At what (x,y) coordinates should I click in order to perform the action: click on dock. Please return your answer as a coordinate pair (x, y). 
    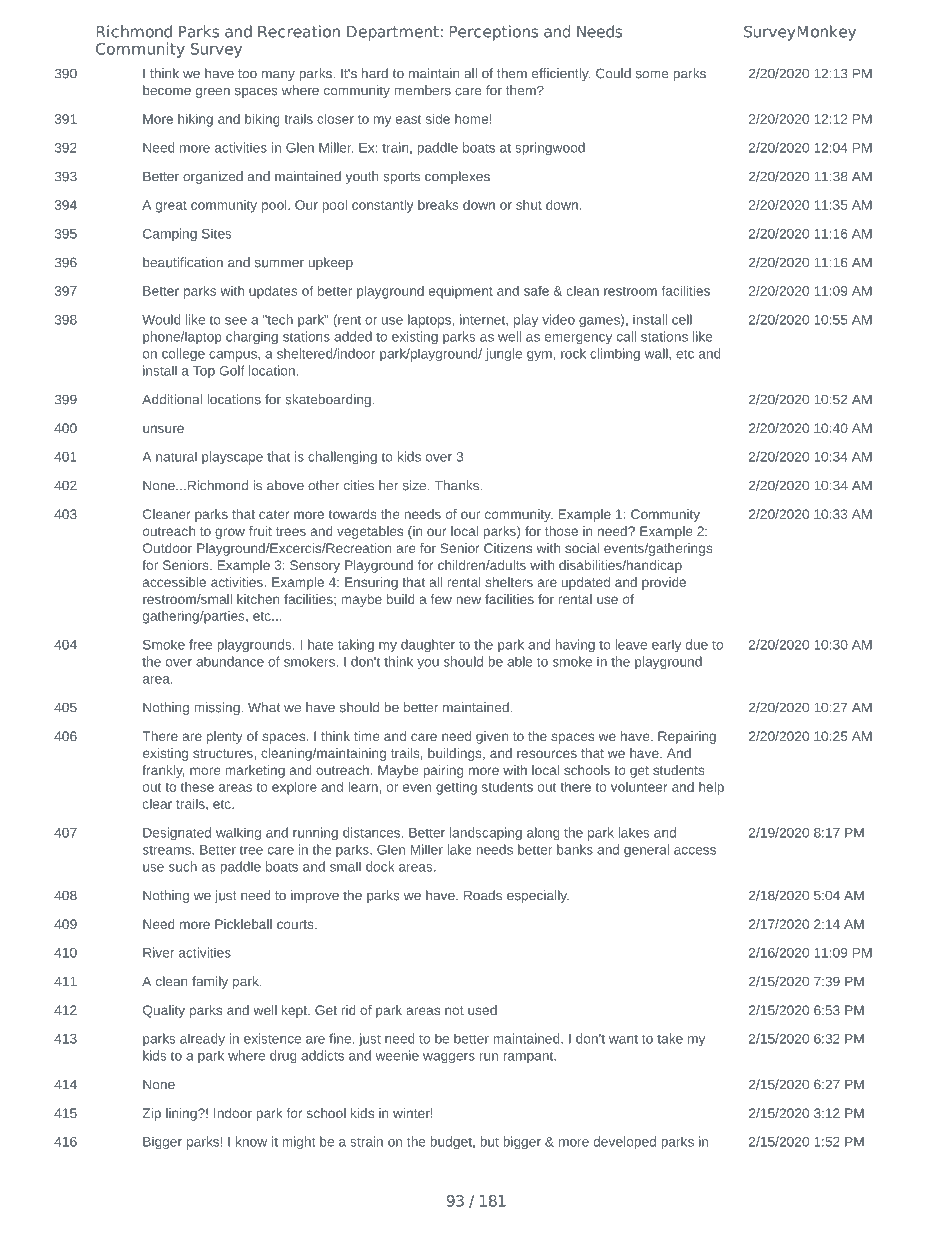
    Looking at the image, I should click on (380, 866).
